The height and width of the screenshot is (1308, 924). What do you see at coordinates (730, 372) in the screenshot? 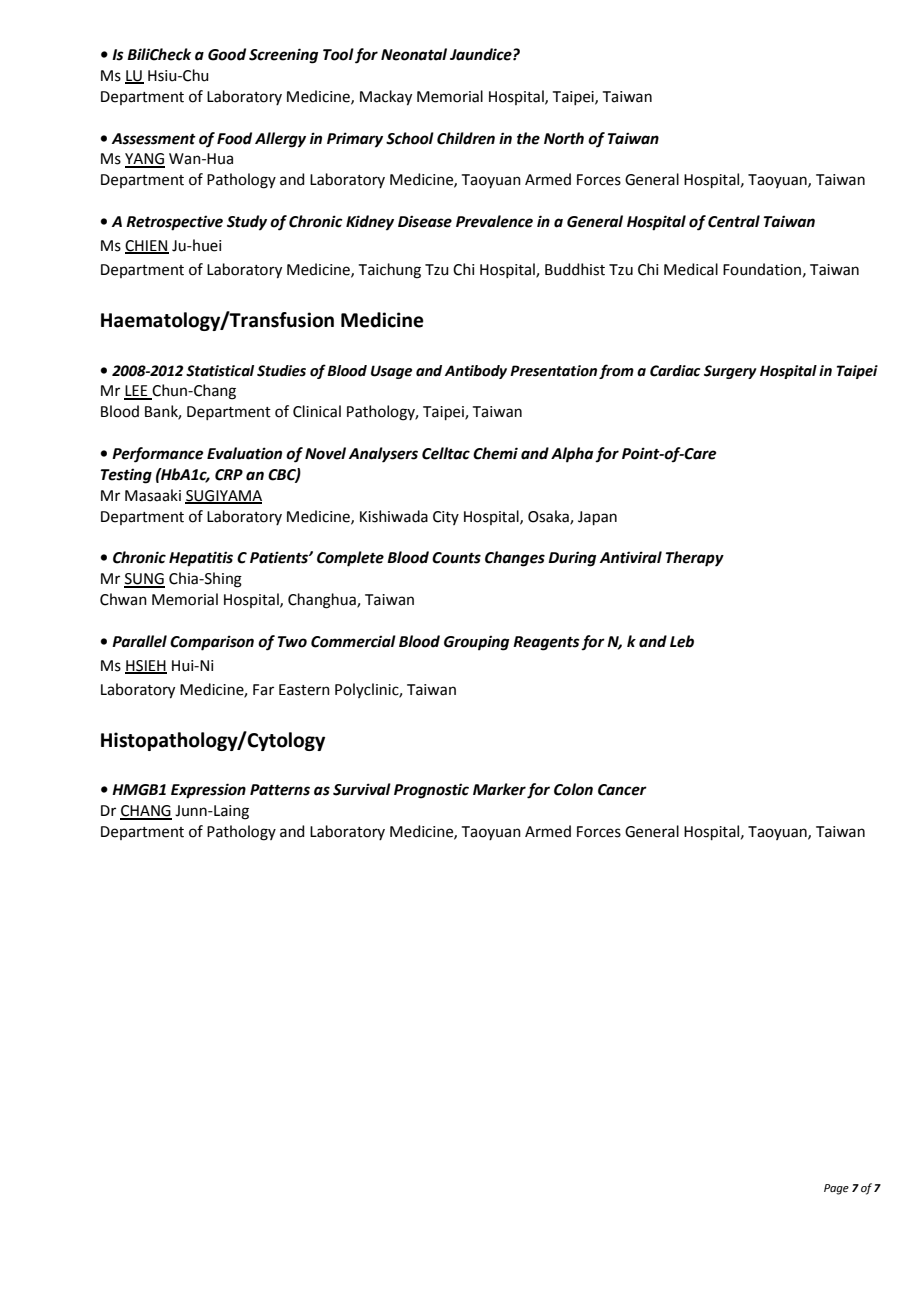
I see `Surgery` at bounding box center [730, 372].
